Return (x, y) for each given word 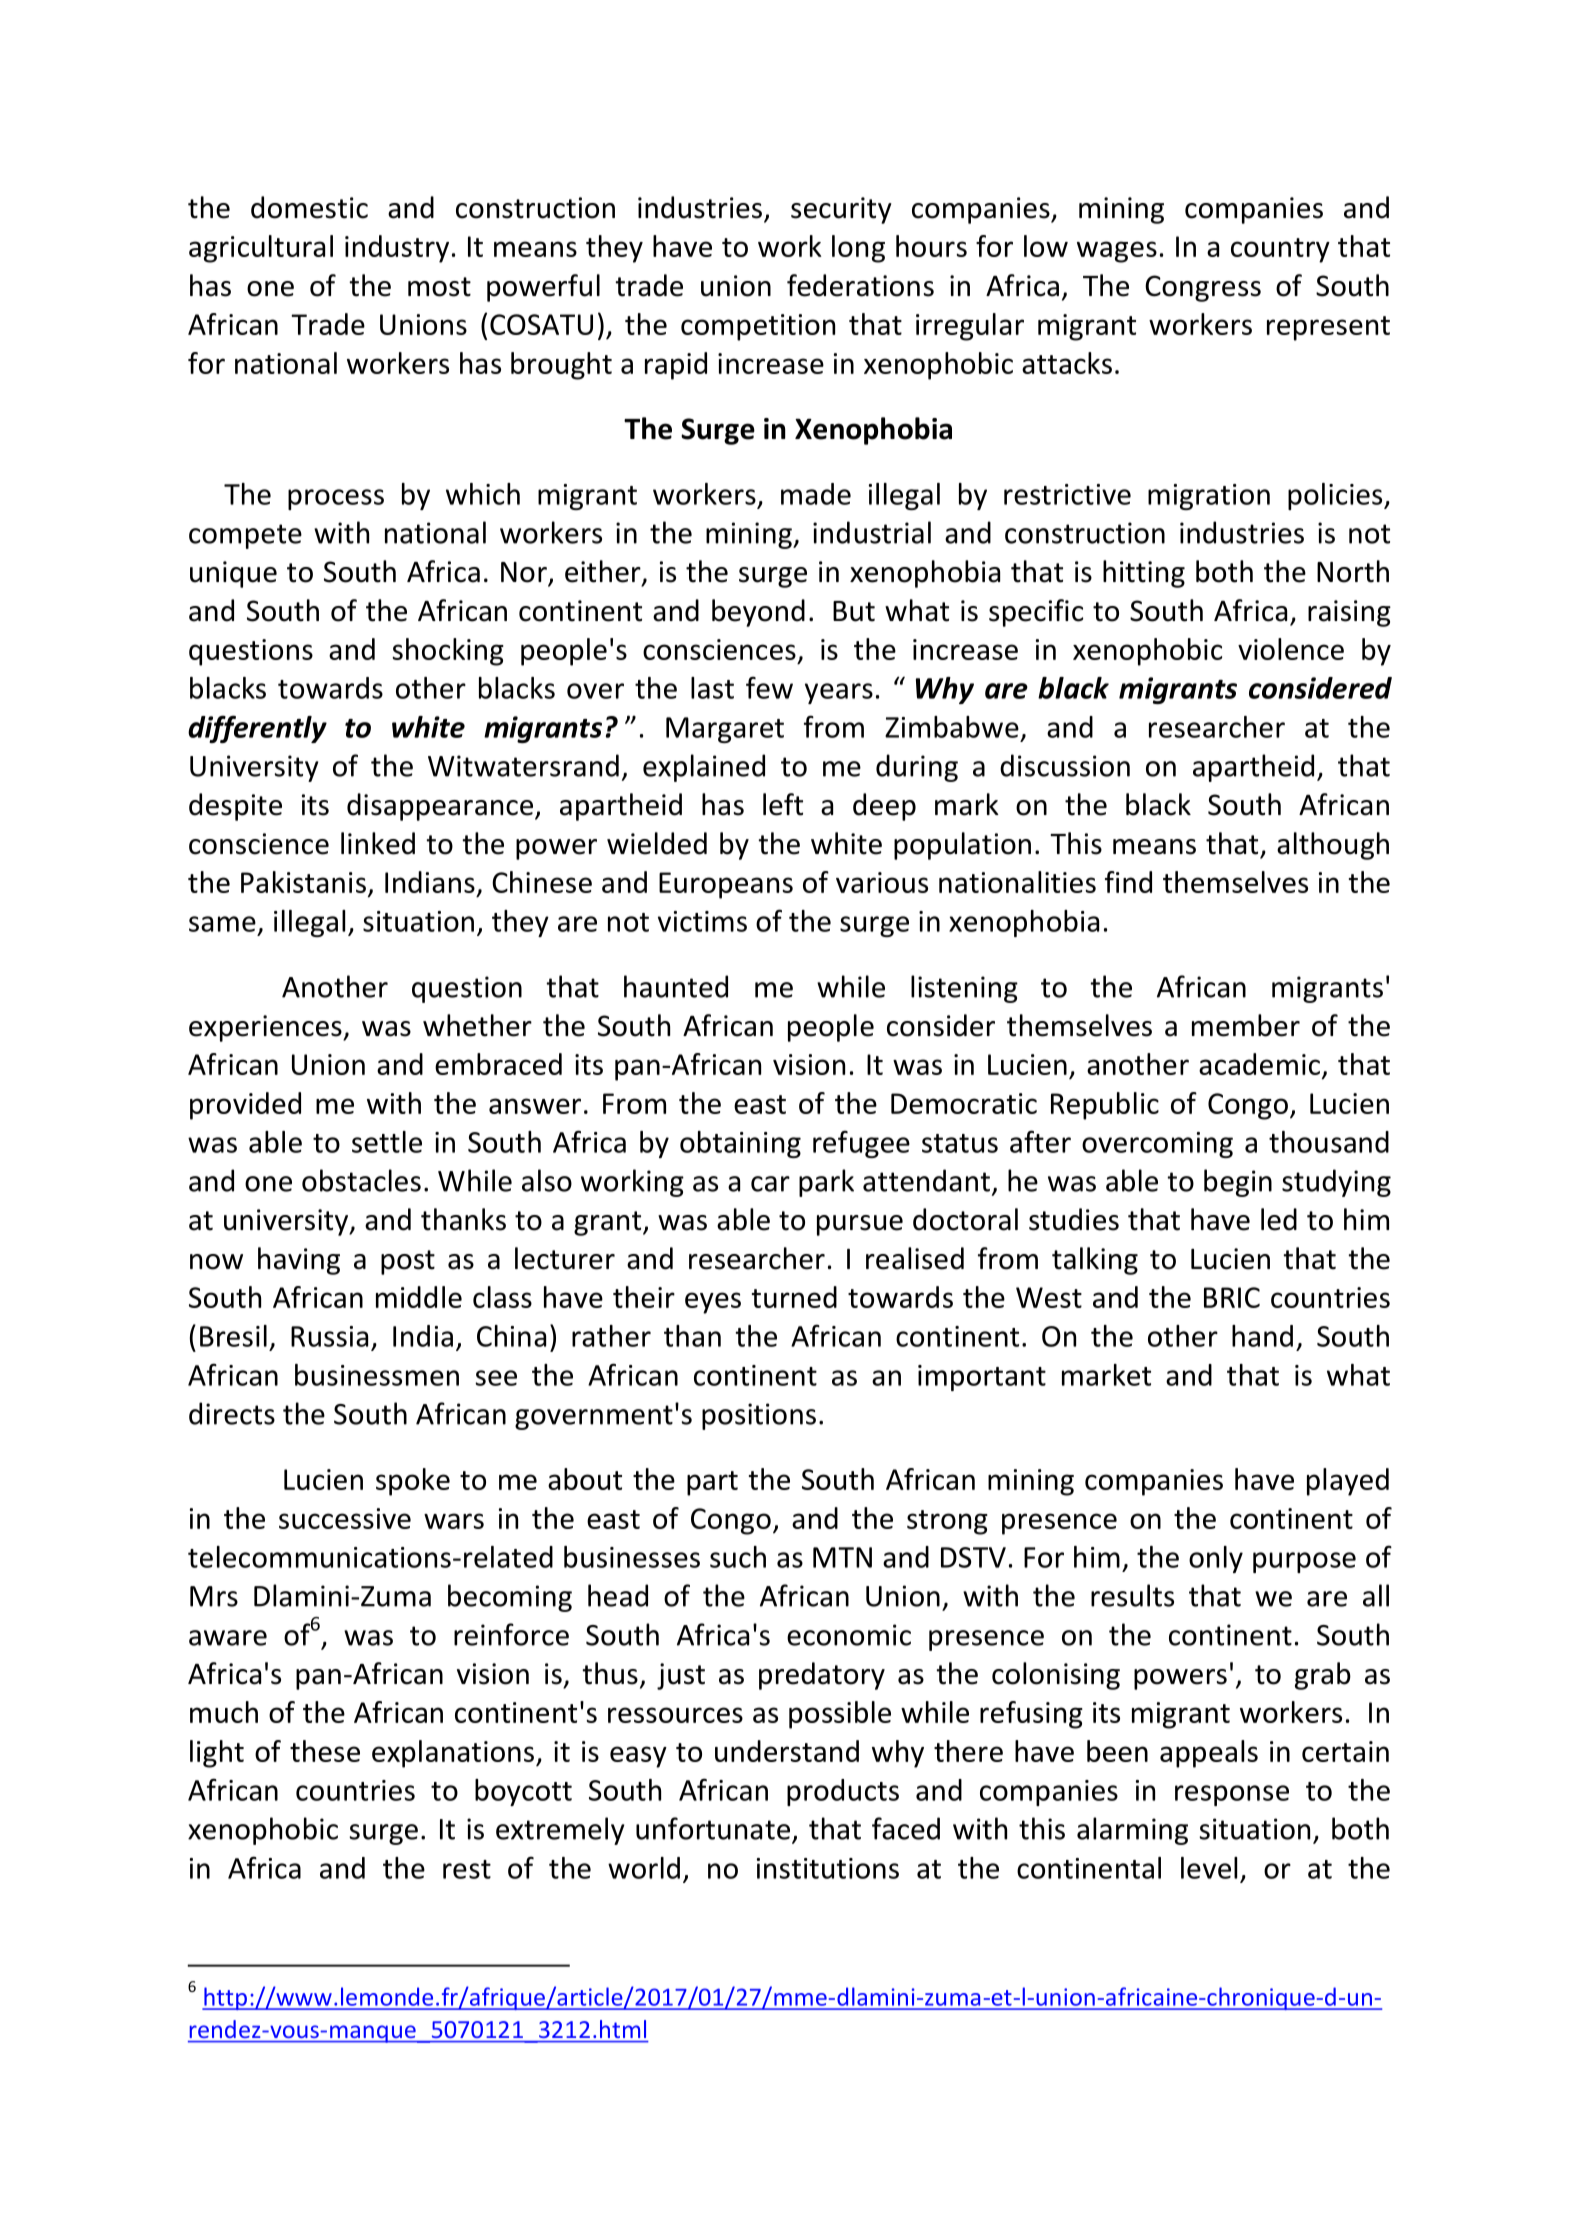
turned (794, 1297)
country (1280, 250)
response (1232, 1795)
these (325, 1751)
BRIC (1232, 1297)
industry (397, 249)
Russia (329, 1336)
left (783, 804)
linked (378, 843)
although (1333, 846)
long (858, 249)
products (843, 1792)
